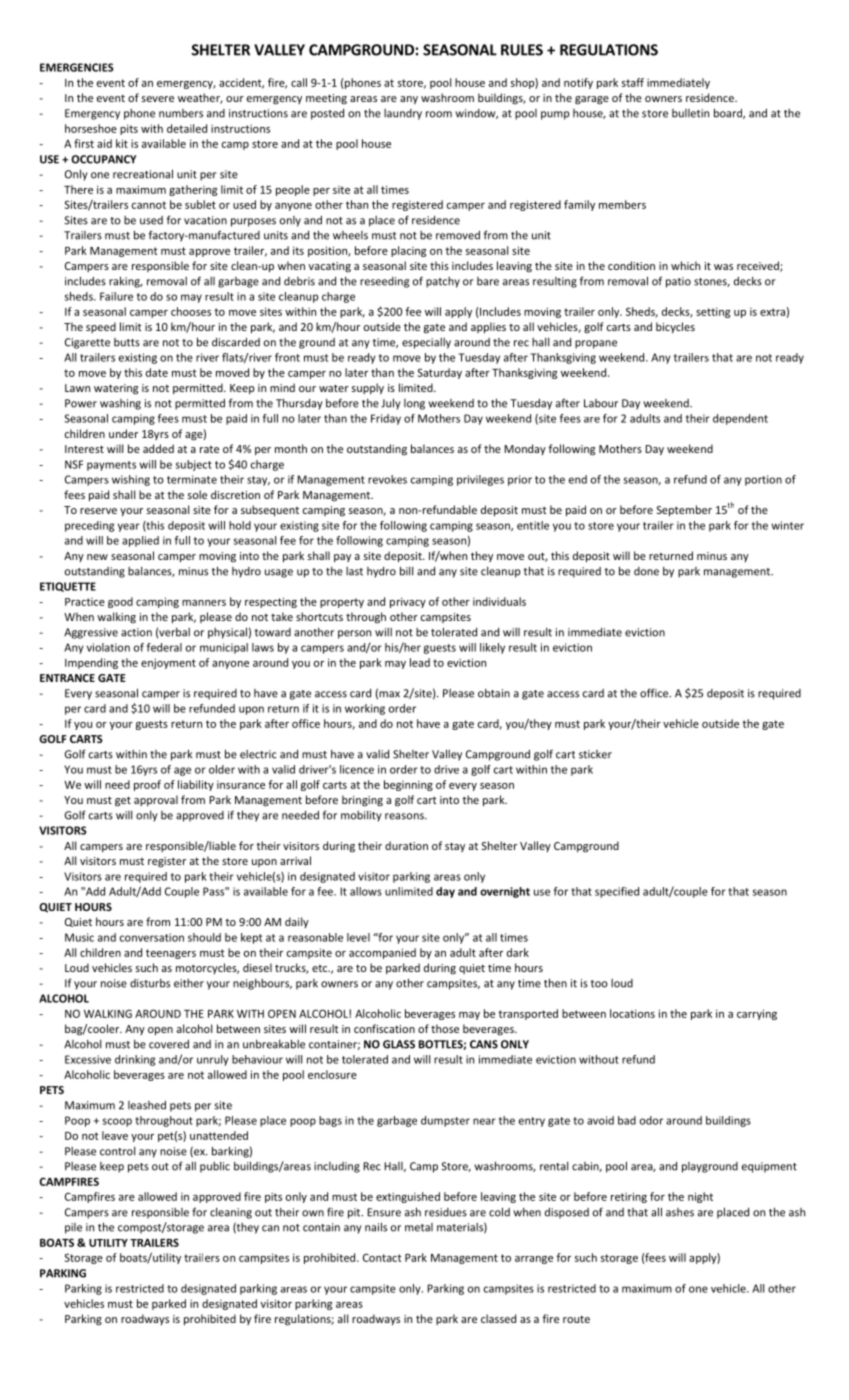  What do you see at coordinates (690, 113) in the document?
I see `bulletin` at bounding box center [690, 113].
